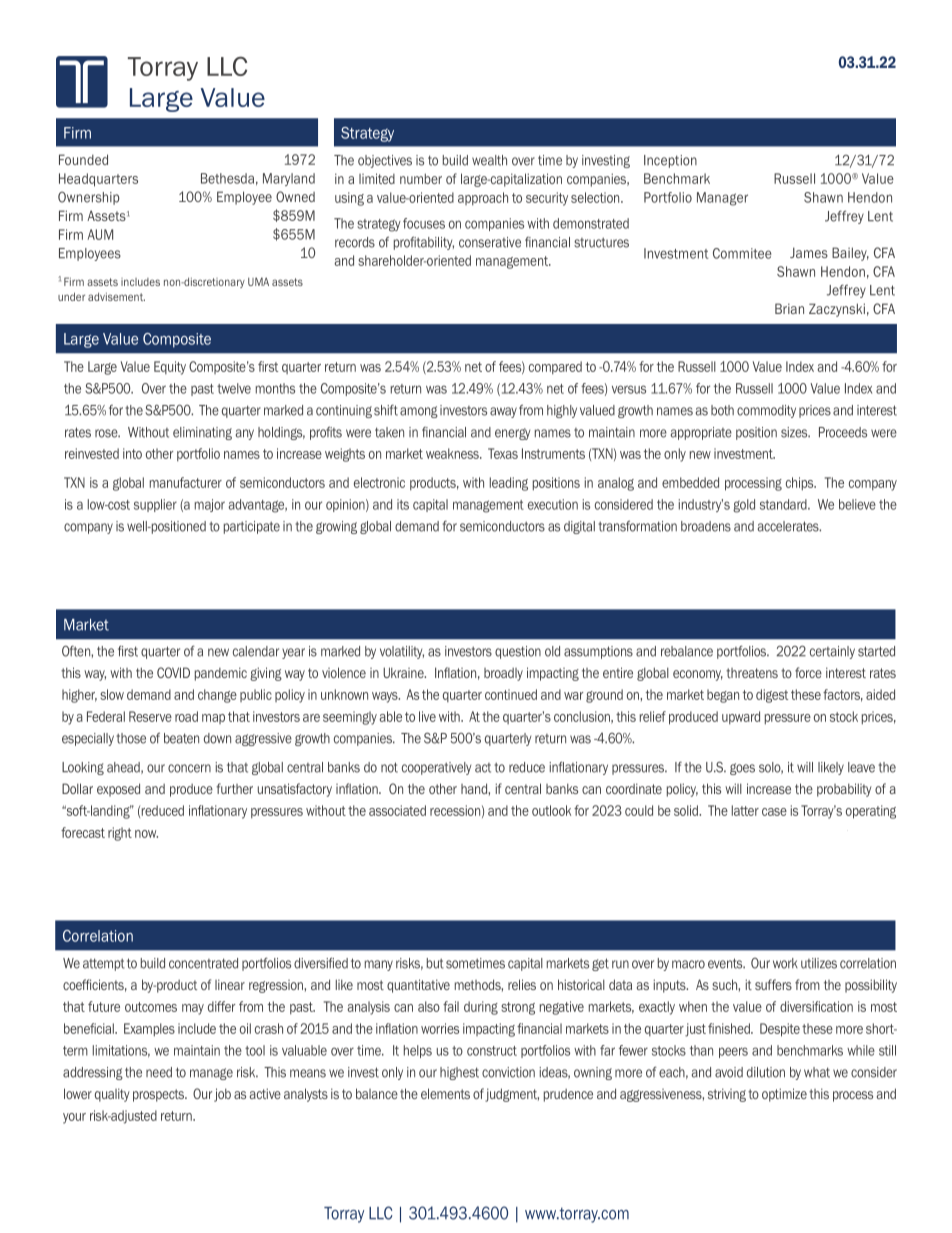 This document has height=1233, width=952. What do you see at coordinates (159, 1095) in the document?
I see `prospects` at bounding box center [159, 1095].
